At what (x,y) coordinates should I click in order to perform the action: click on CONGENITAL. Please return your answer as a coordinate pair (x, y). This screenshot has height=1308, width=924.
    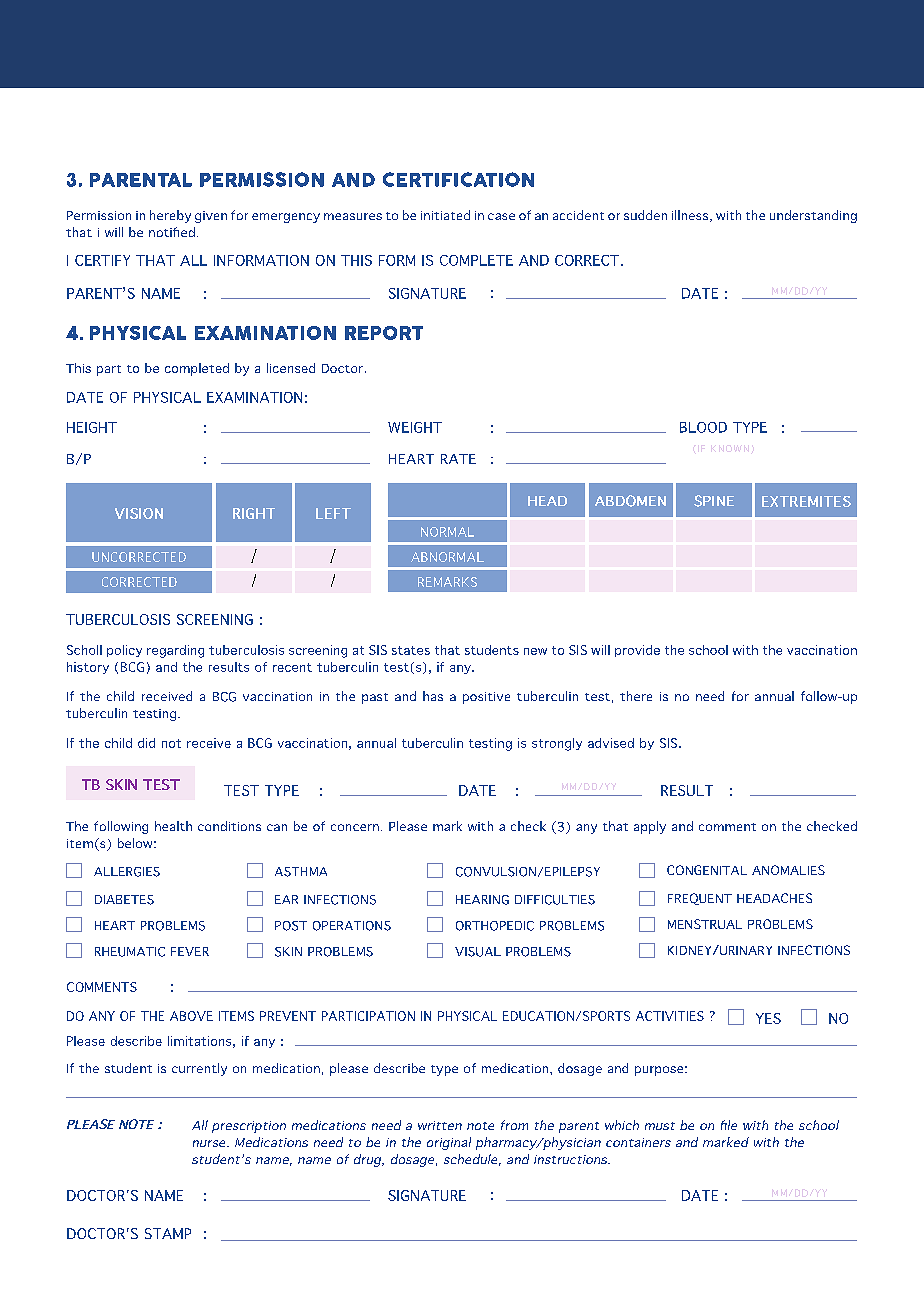
    Looking at the image, I should click on (707, 870).
